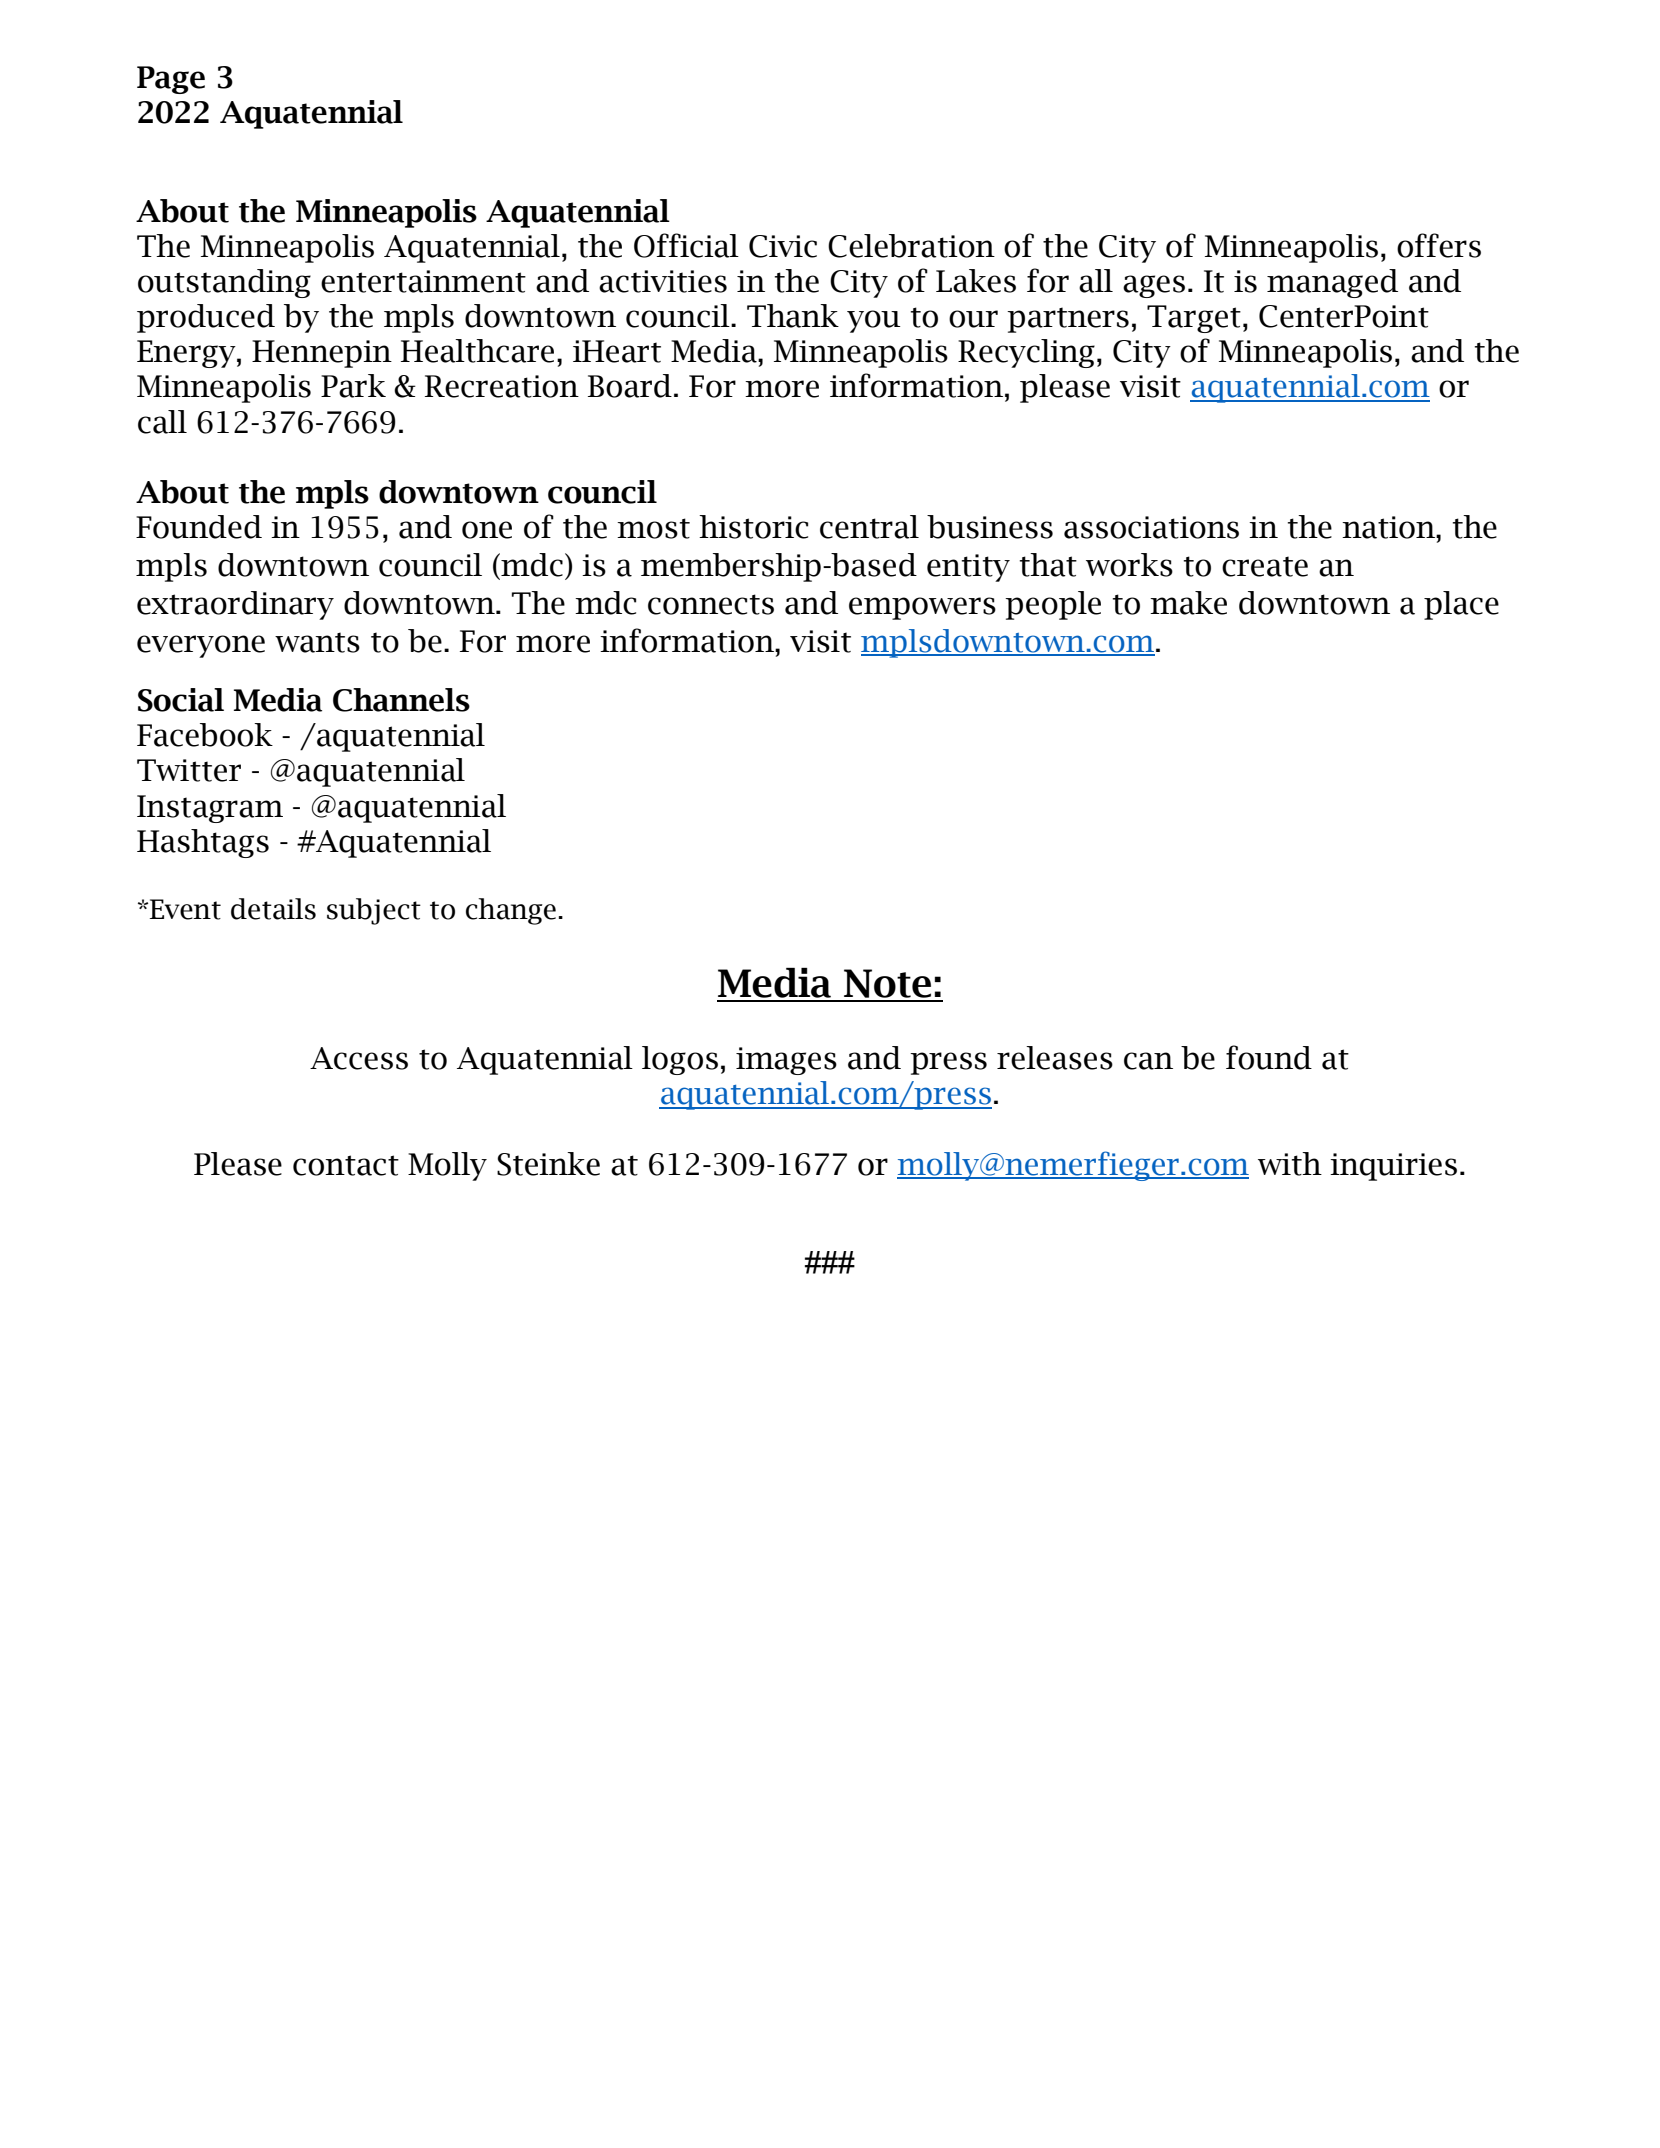 The width and height of the page is (1660, 2148). What do you see at coordinates (1188, 603) in the page?
I see `make` at bounding box center [1188, 603].
